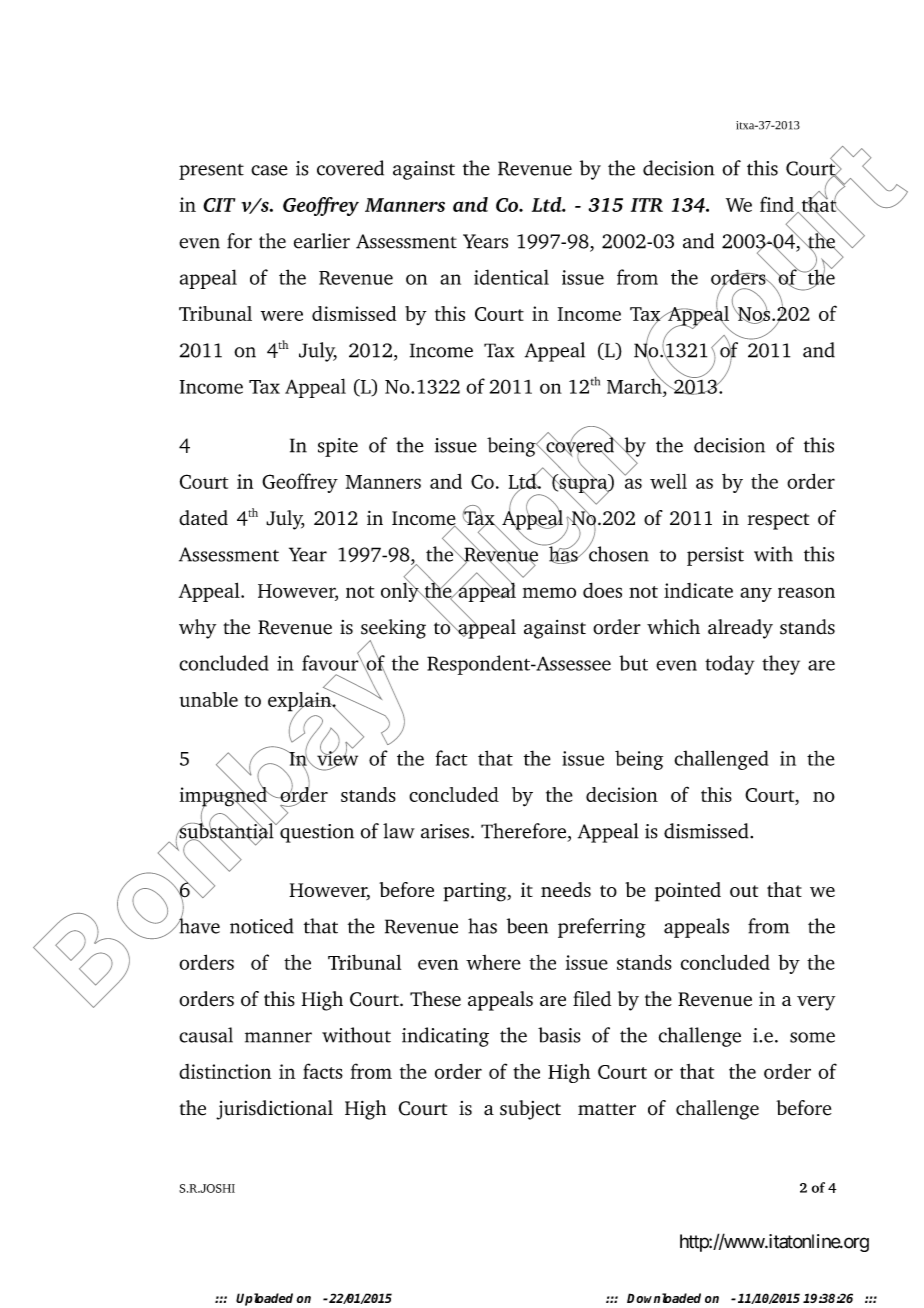 This page has width=924, height=1308. Describe the element at coordinates (264, 1299) in the page. I see `Uploaded` at that location.
